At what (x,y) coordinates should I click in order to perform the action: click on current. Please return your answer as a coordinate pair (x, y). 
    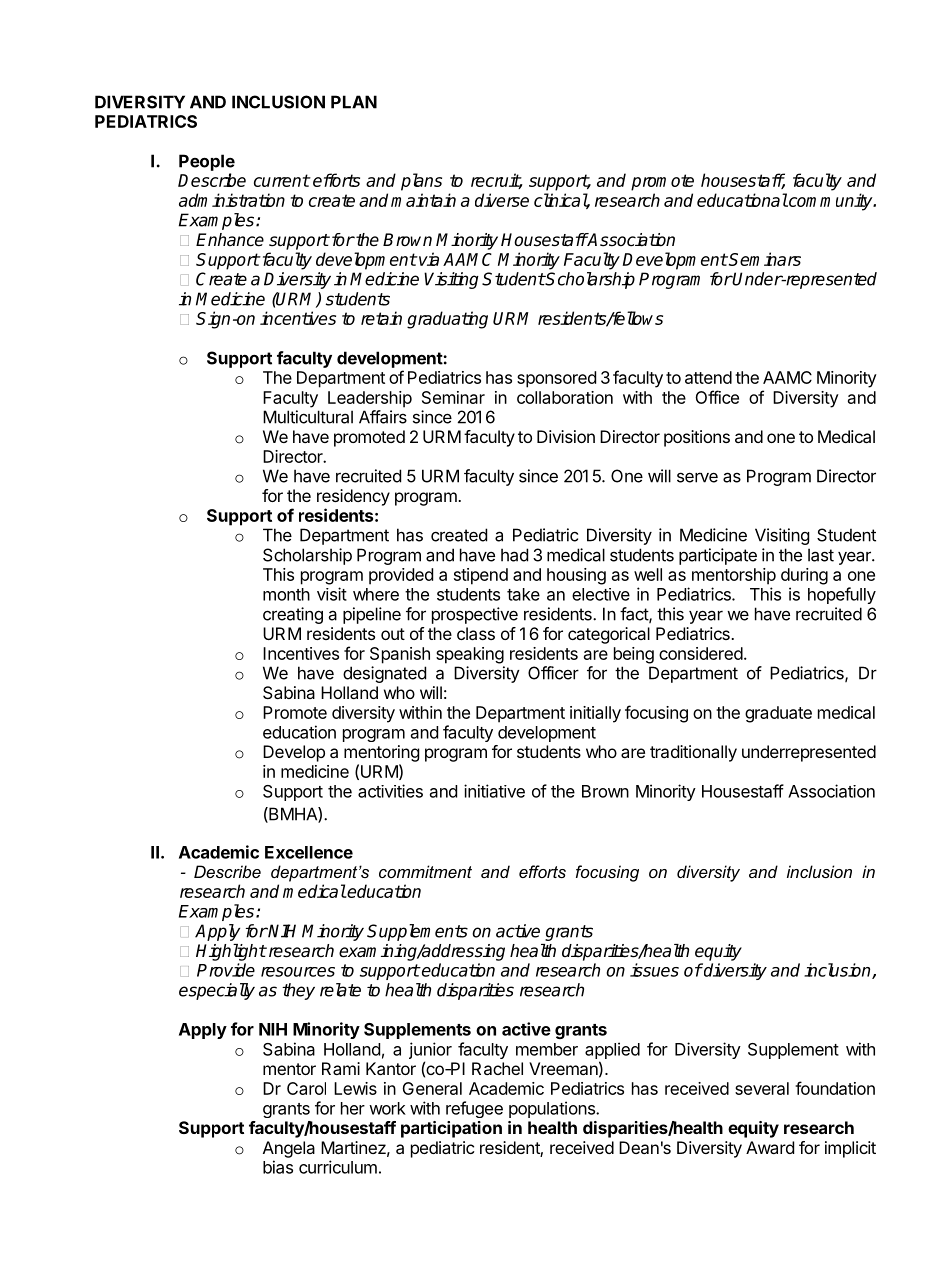
    Looking at the image, I should click on (282, 180).
